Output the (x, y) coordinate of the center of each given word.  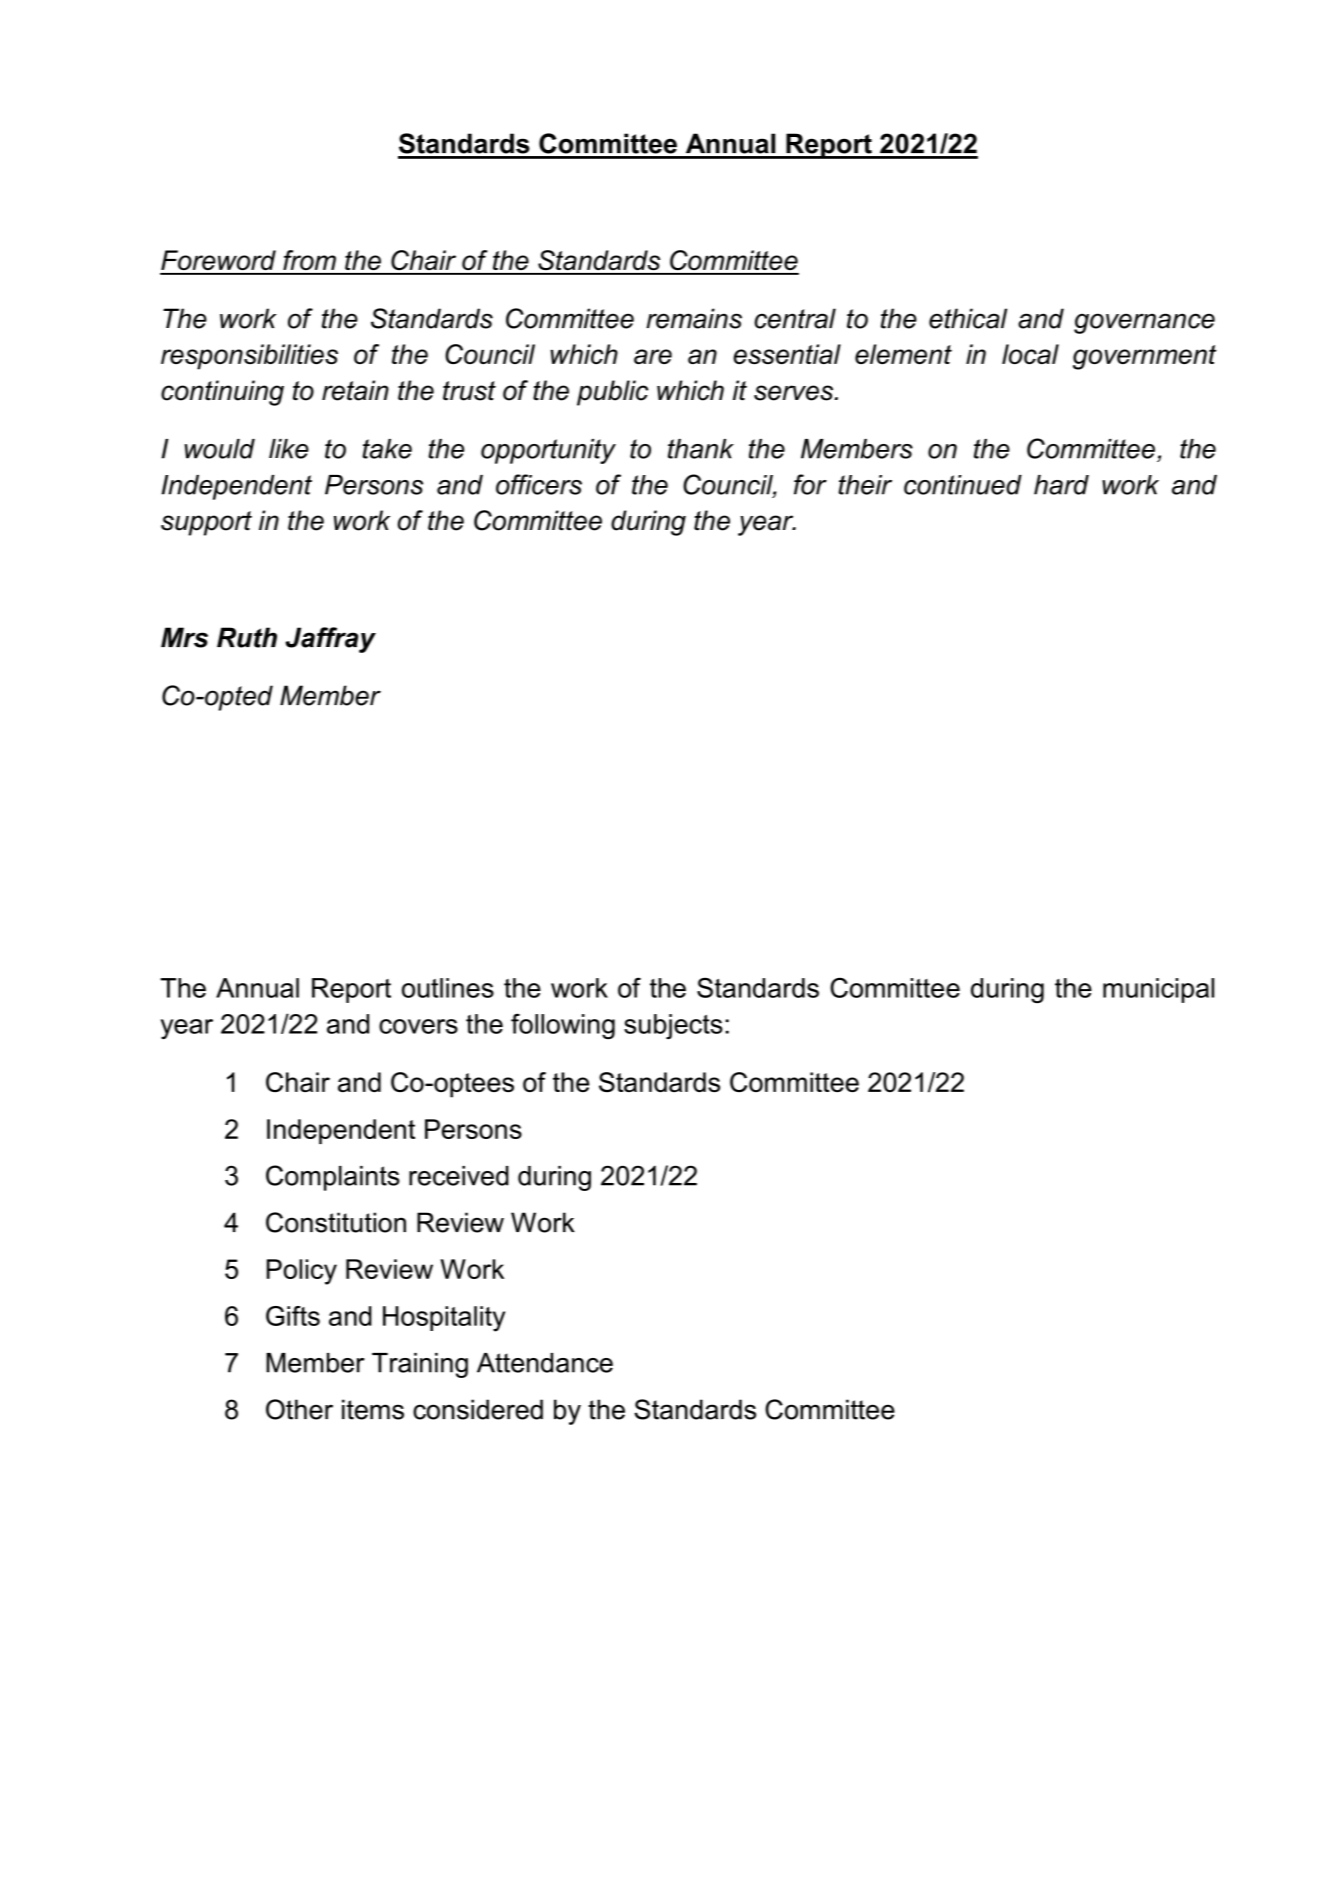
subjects (673, 1026)
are (653, 356)
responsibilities (249, 357)
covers (418, 1026)
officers (539, 484)
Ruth (247, 637)
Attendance (545, 1363)
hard (1061, 485)
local (1030, 354)
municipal (1158, 990)
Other (299, 1409)
